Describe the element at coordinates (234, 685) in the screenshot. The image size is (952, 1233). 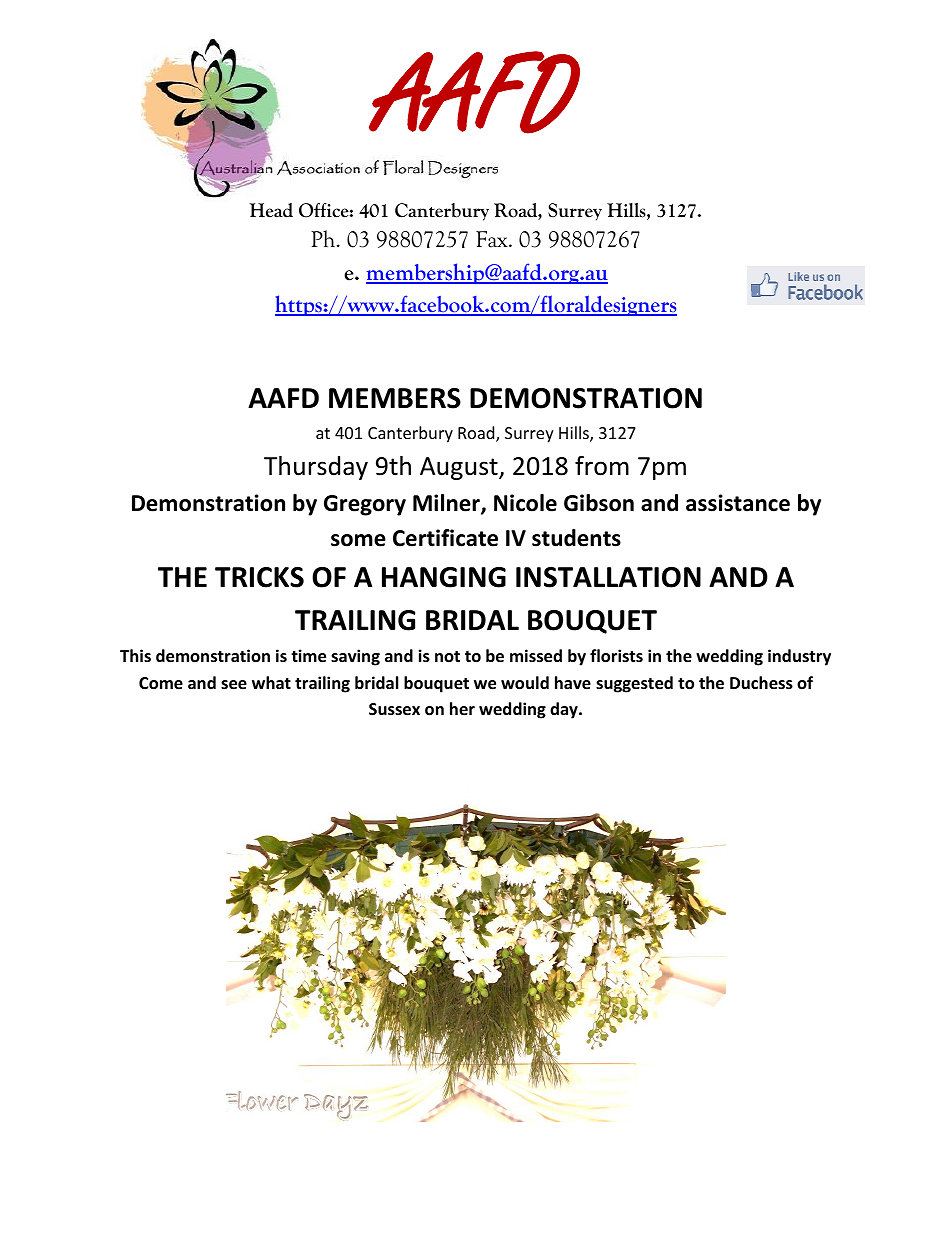
I see `see` at that location.
